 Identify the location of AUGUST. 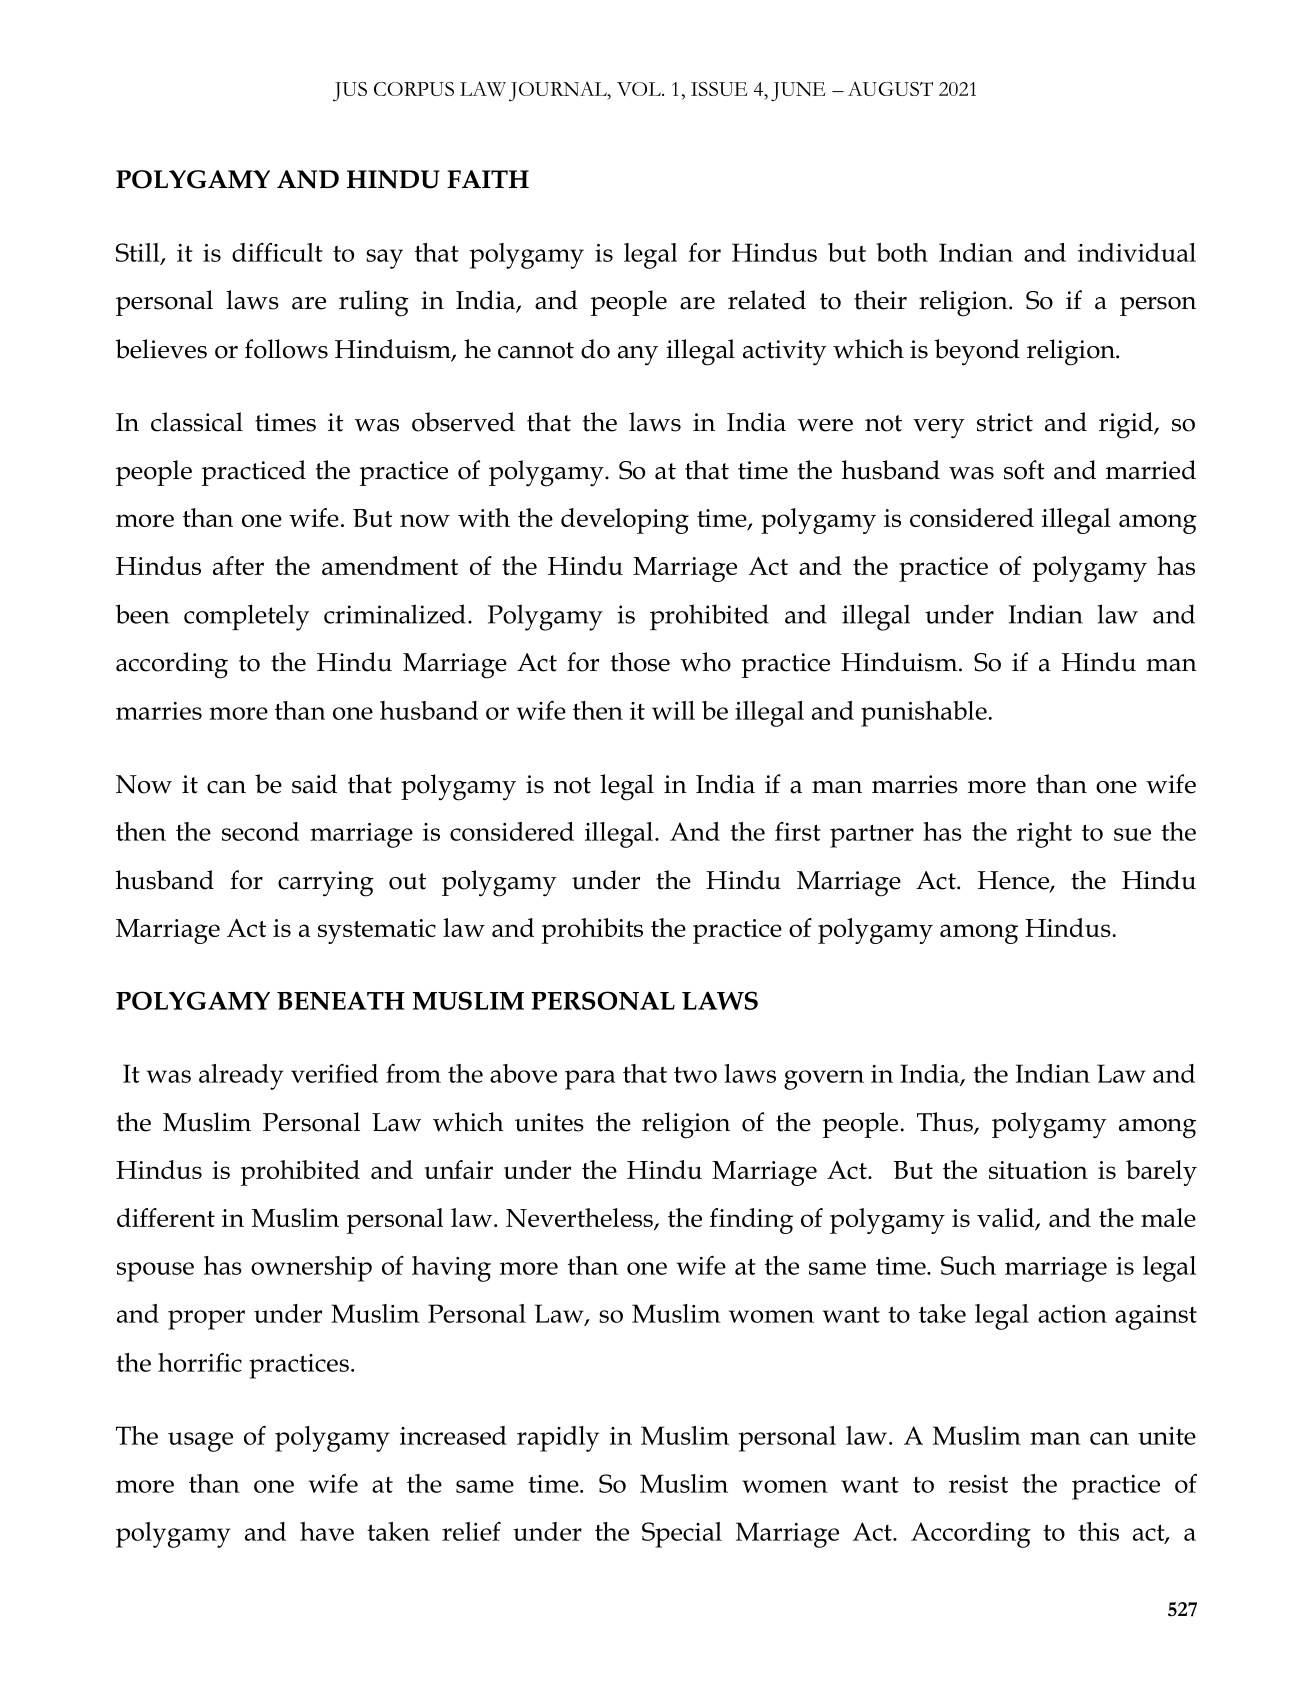
(890, 88).
